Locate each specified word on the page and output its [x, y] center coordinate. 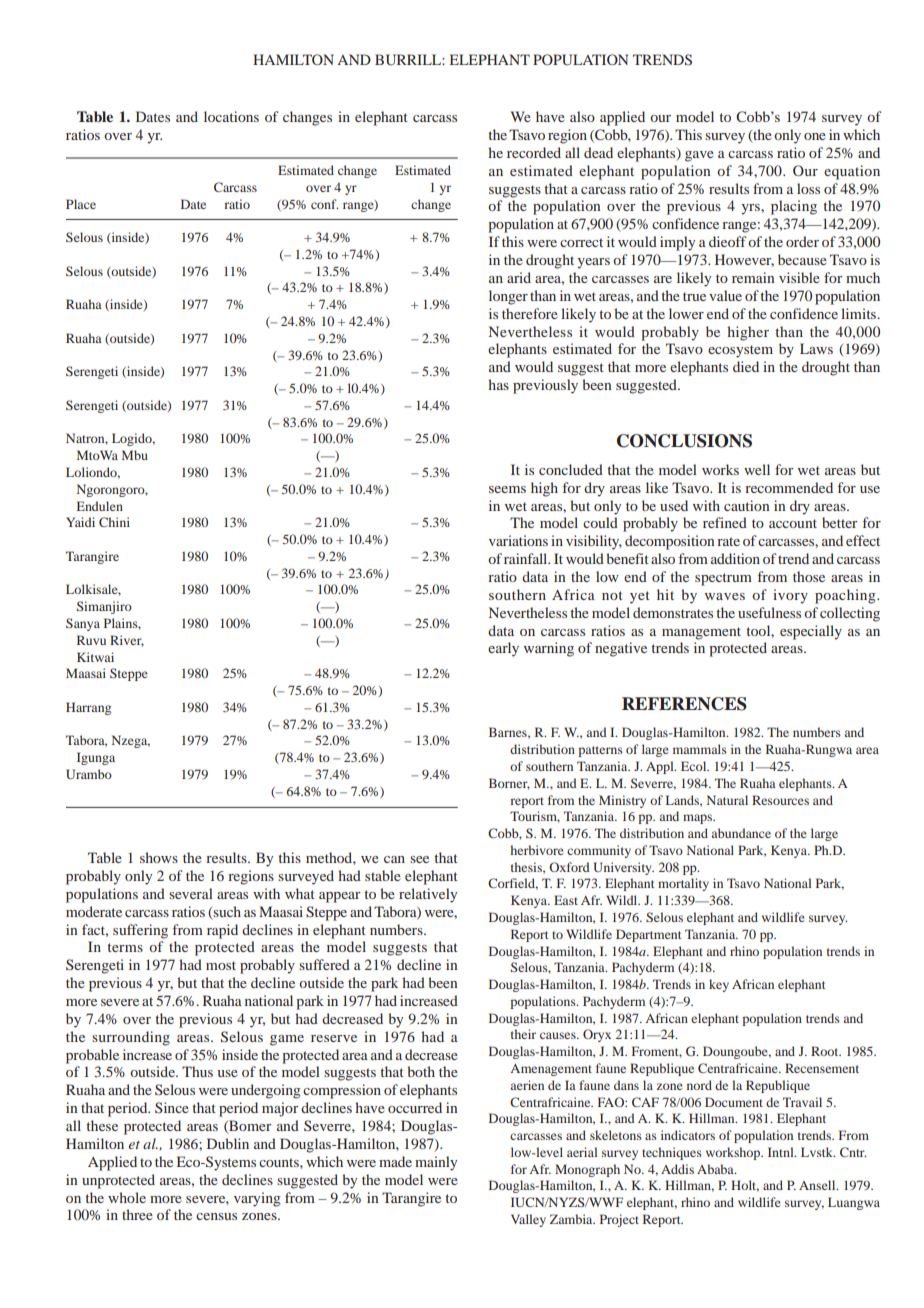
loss [808, 188]
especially [811, 632]
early [503, 649]
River [127, 641]
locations [231, 116]
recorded [534, 152]
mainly [436, 1163]
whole [127, 1197]
